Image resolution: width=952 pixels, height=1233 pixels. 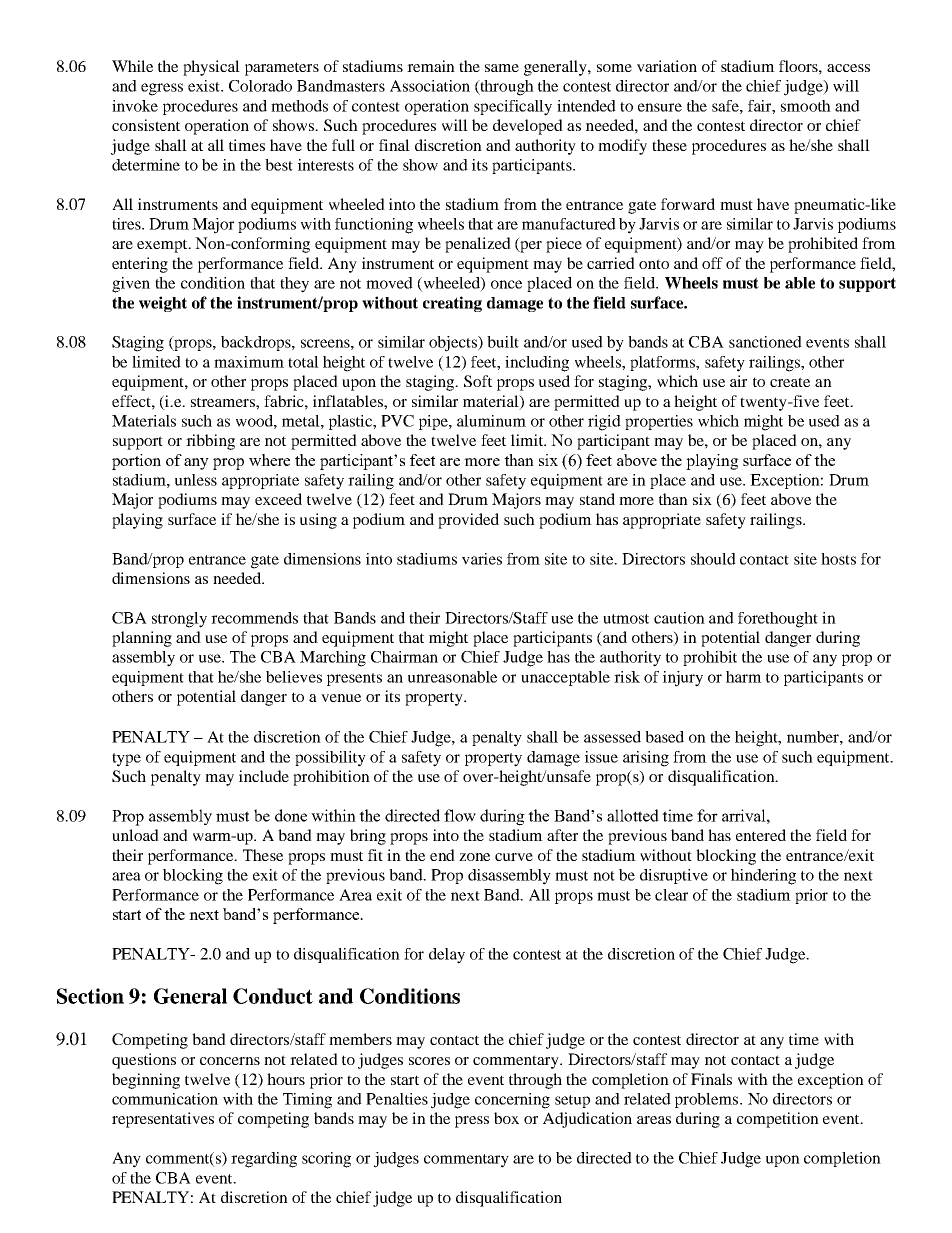 I want to click on hindering, so click(x=763, y=877).
